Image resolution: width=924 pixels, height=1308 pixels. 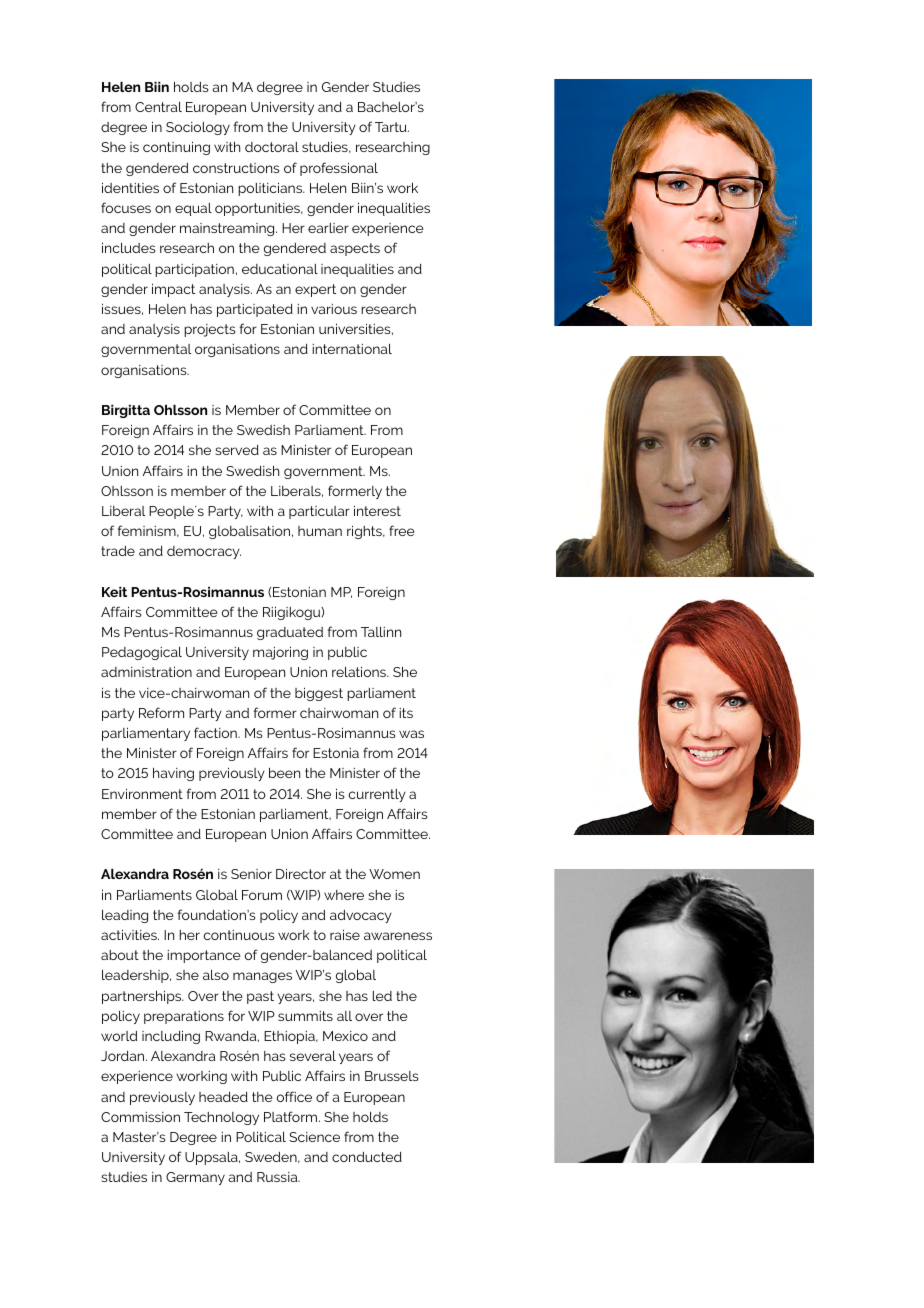 What do you see at coordinates (142, 793) in the page?
I see `Environment` at bounding box center [142, 793].
